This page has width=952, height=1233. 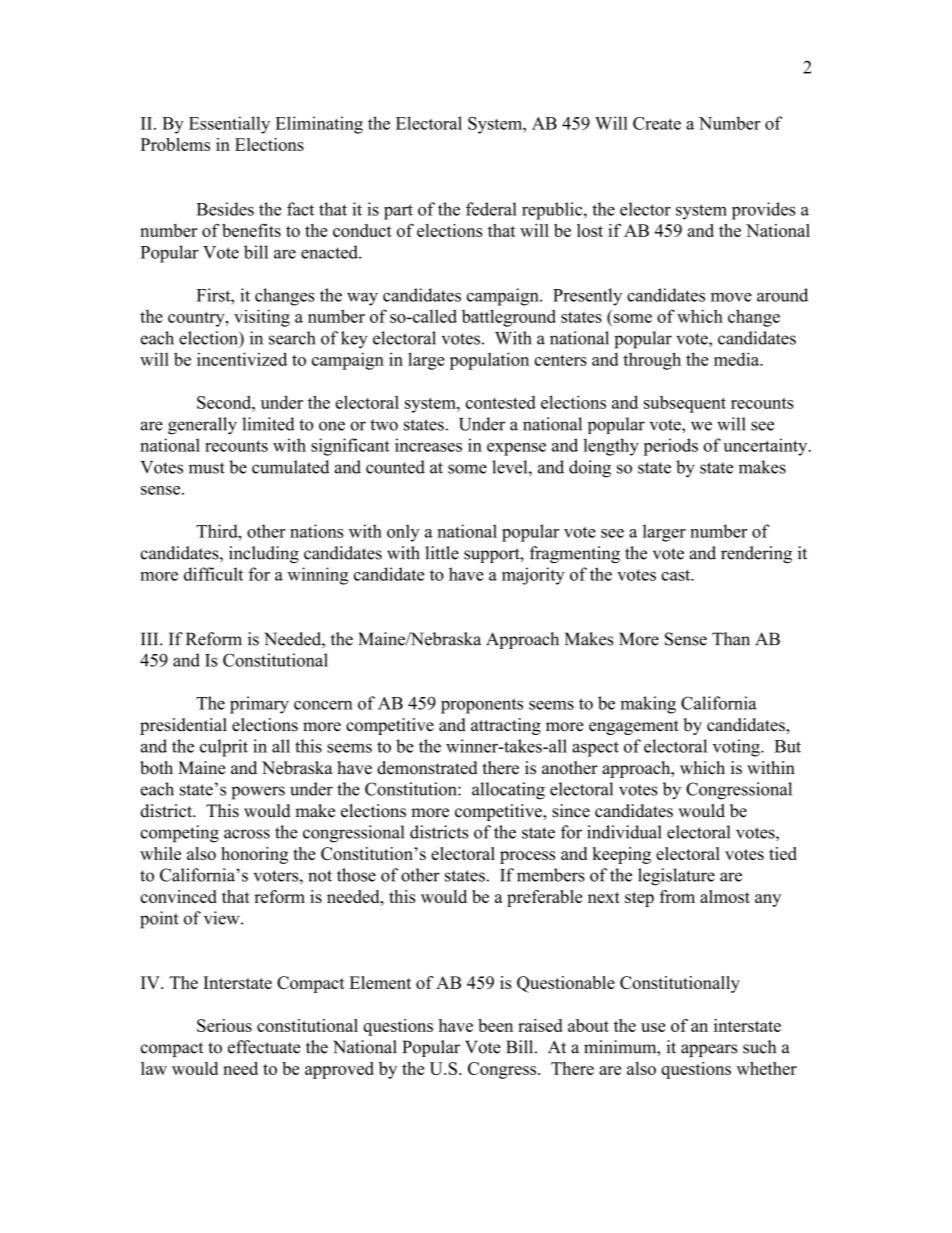 I want to click on increases, so click(x=428, y=445).
